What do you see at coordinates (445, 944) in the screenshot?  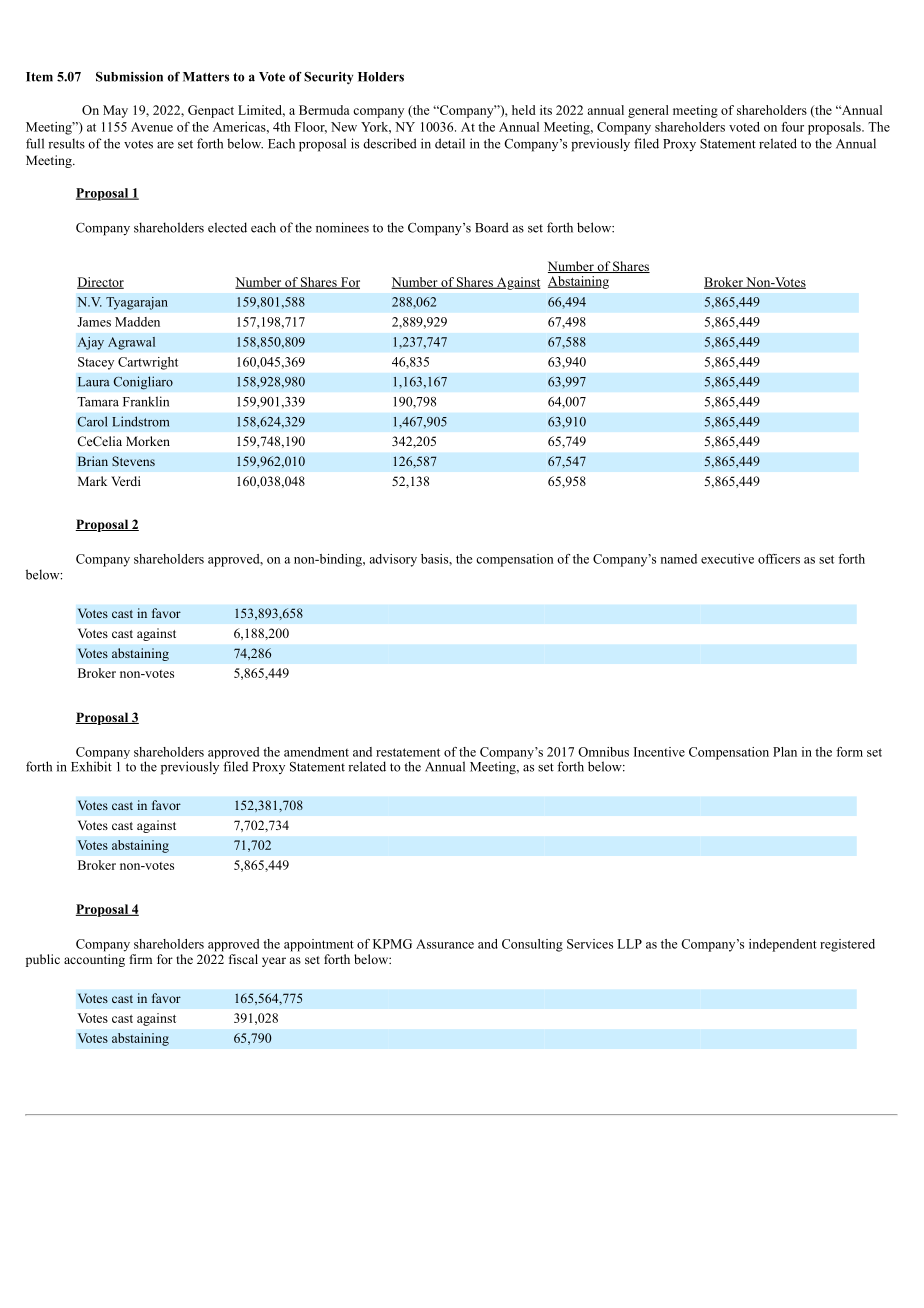 I see `Assurance` at bounding box center [445, 944].
